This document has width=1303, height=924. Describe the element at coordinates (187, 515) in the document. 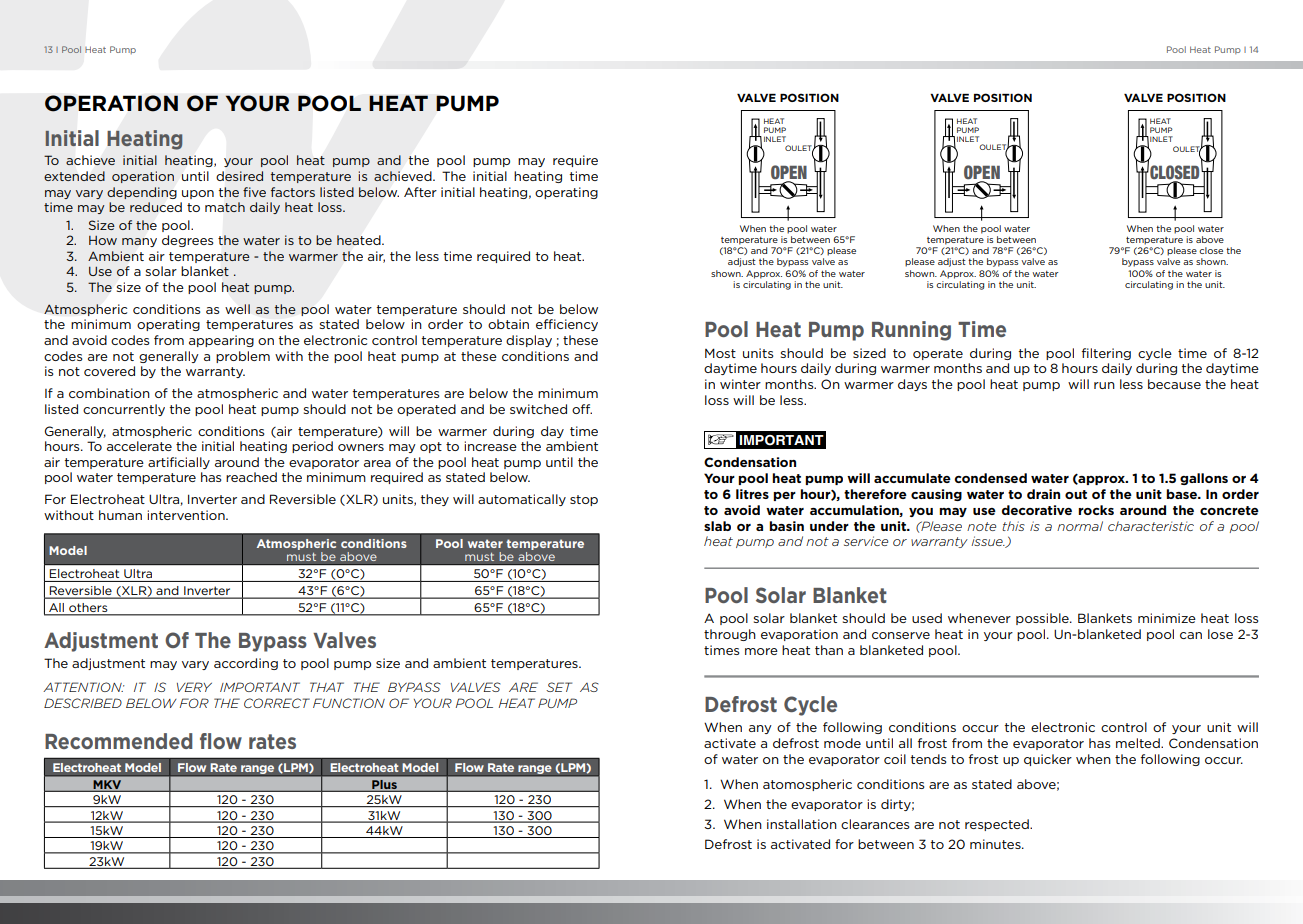

I see `intervention` at that location.
